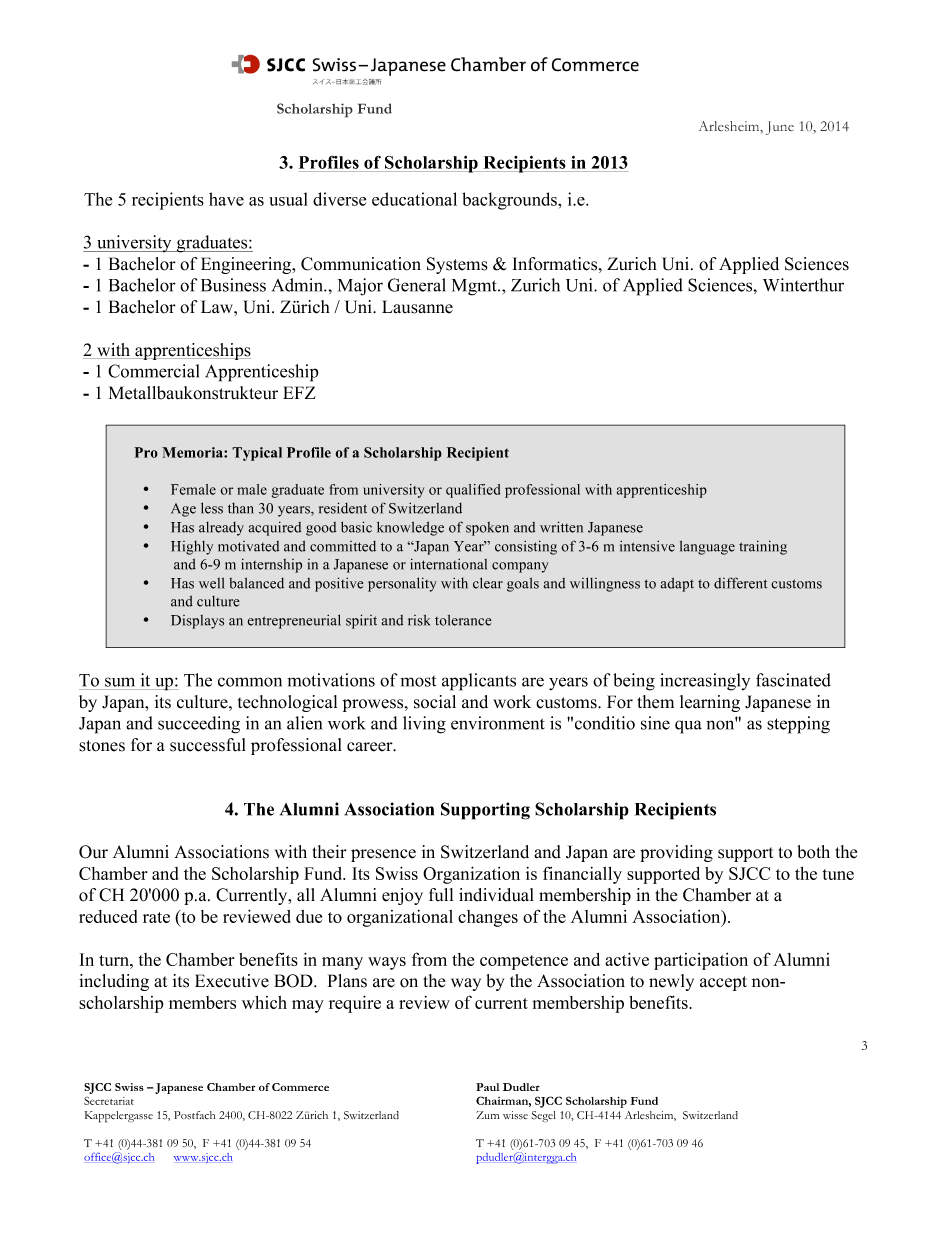 The height and width of the screenshot is (1233, 952). Describe the element at coordinates (473, 491) in the screenshot. I see `qualified` at that location.
